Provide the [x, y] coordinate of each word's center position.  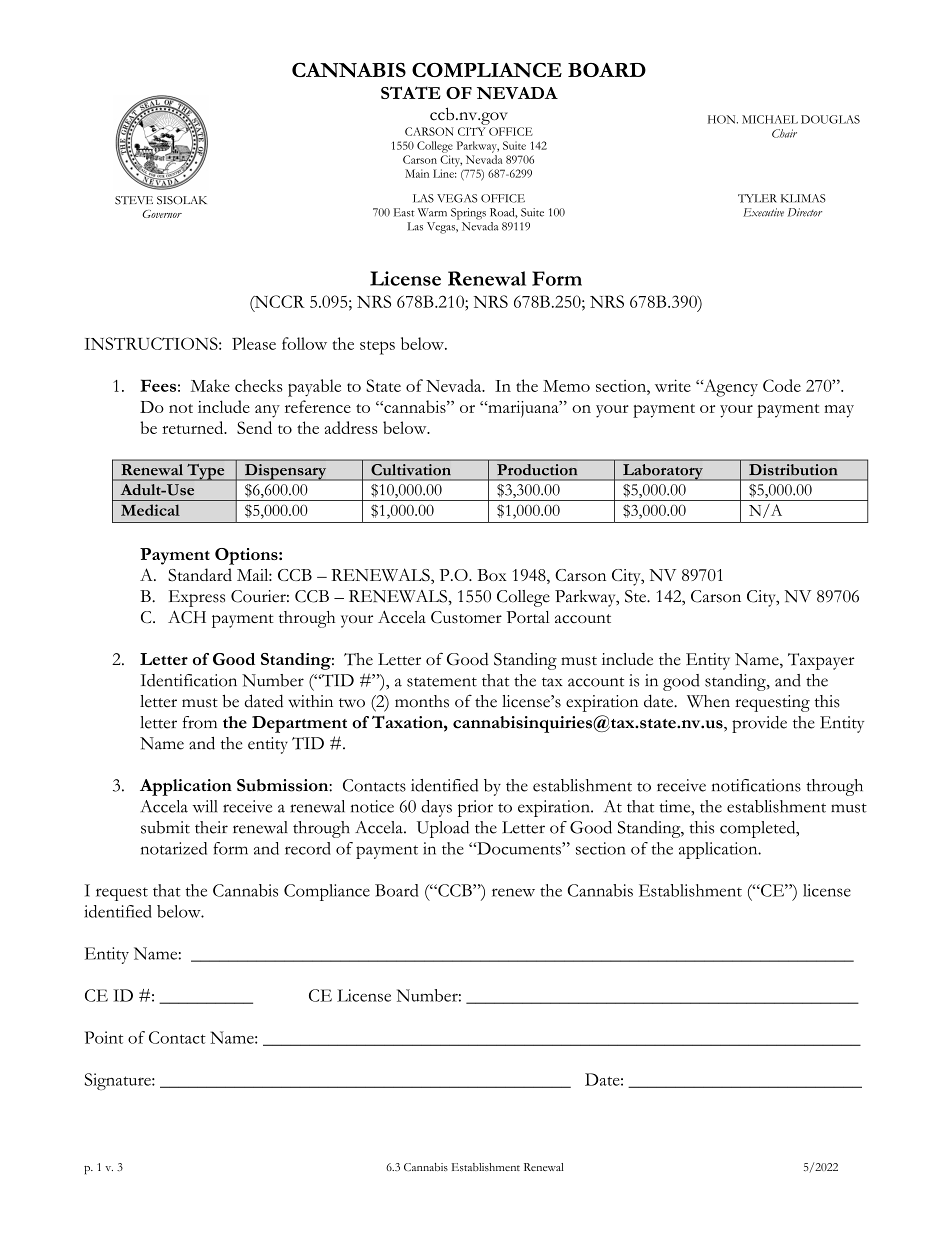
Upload [443, 829]
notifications [756, 785]
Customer [466, 617]
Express [197, 598]
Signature [119, 1081]
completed [759, 829]
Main [417, 173]
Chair [784, 133]
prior [475, 808]
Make [210, 385]
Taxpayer [821, 661]
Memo [566, 386]
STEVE [134, 200]
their [211, 827]
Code [782, 385]
